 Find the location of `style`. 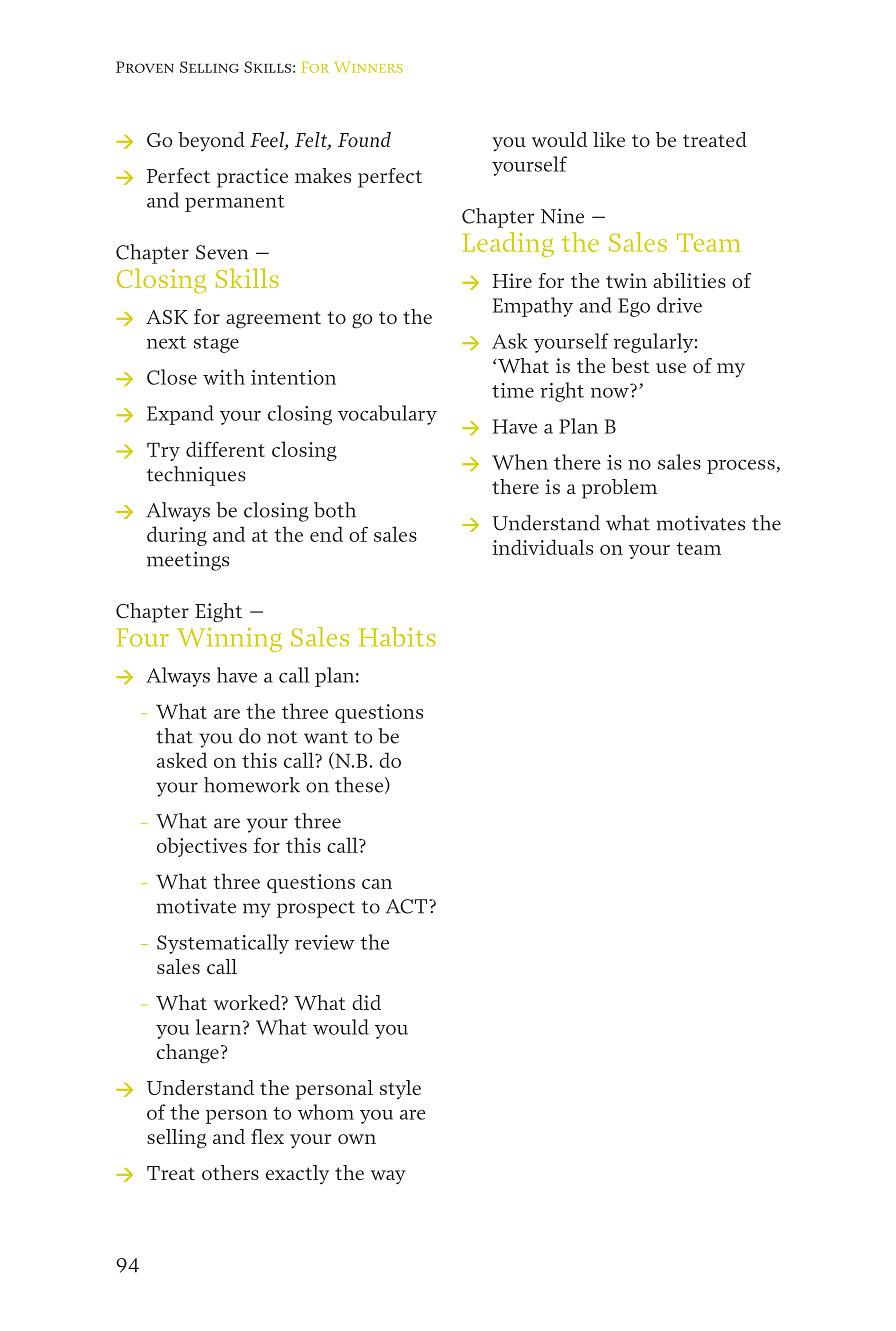

style is located at coordinates (400, 1090).
